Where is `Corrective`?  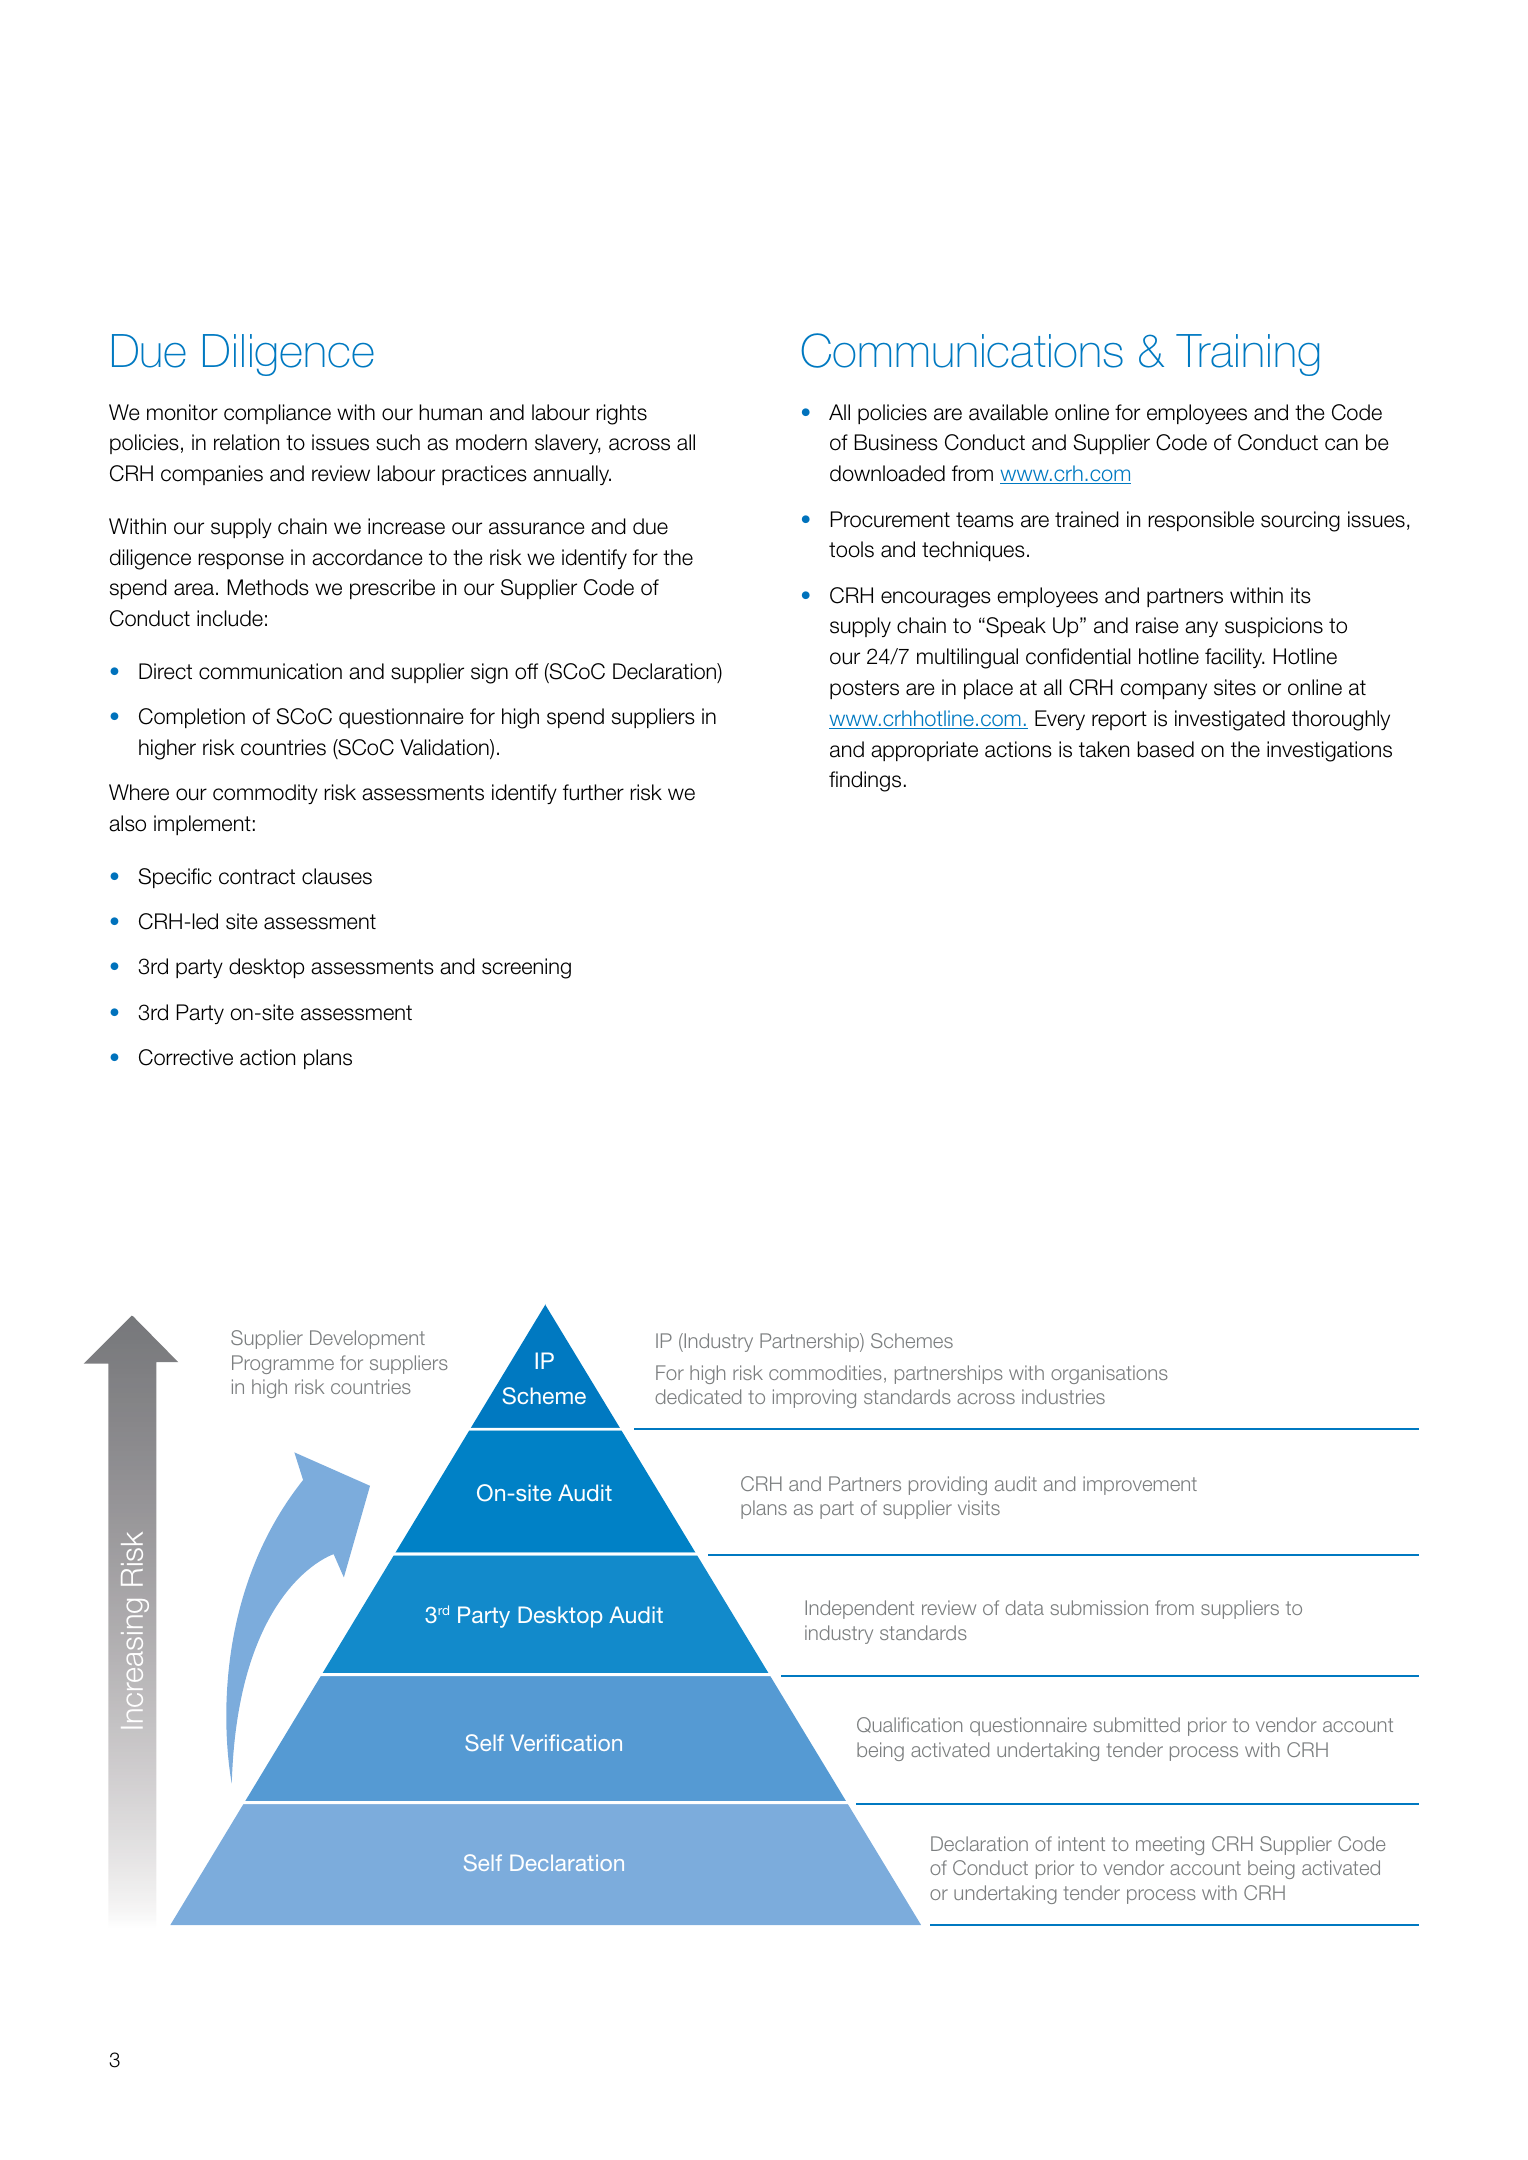 Corrective is located at coordinates (186, 1057).
